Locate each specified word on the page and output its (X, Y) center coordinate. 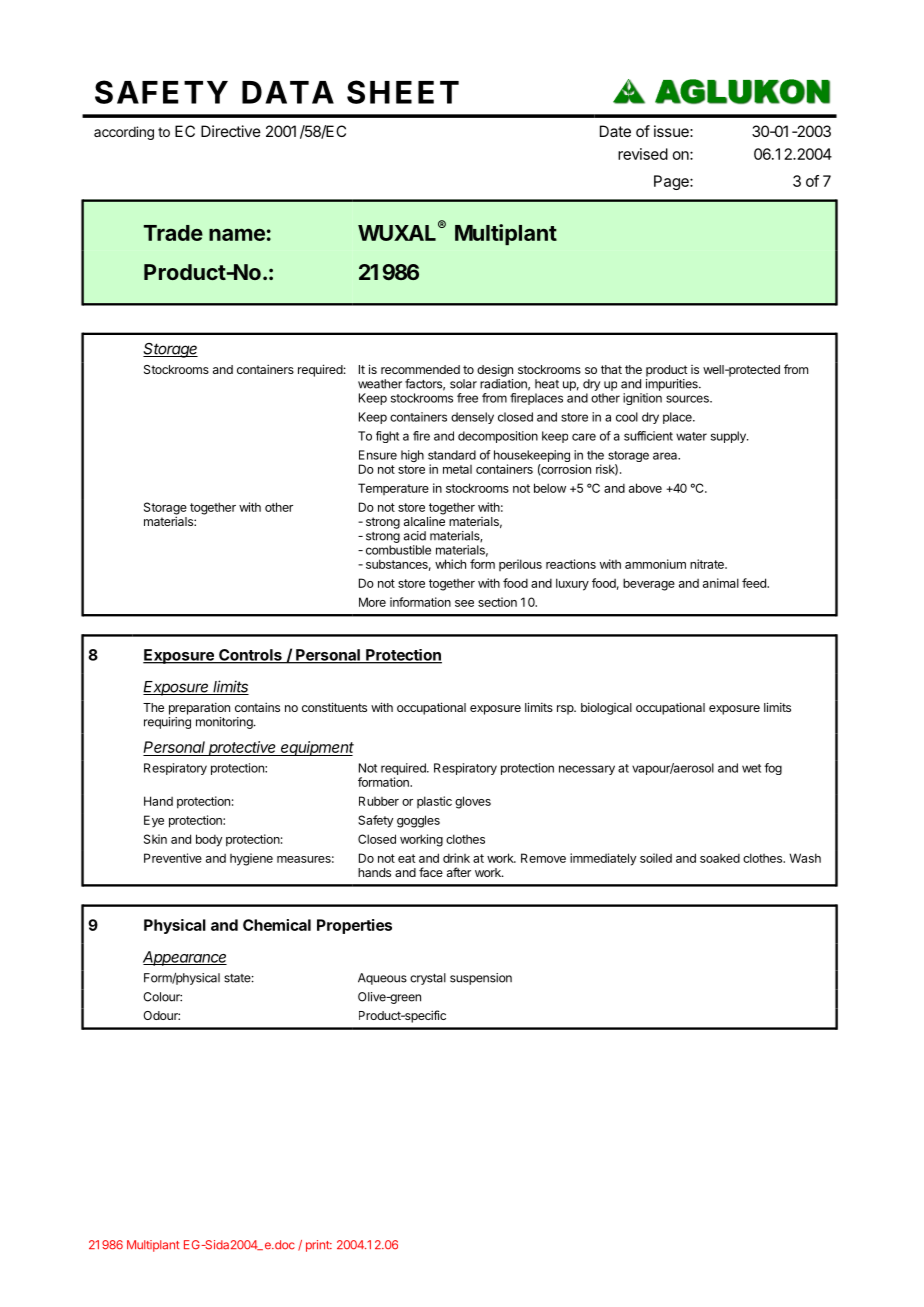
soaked (720, 858)
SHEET (403, 92)
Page (672, 182)
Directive (231, 131)
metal (457, 469)
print (318, 1246)
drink (456, 858)
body (209, 840)
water (691, 436)
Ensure (378, 455)
